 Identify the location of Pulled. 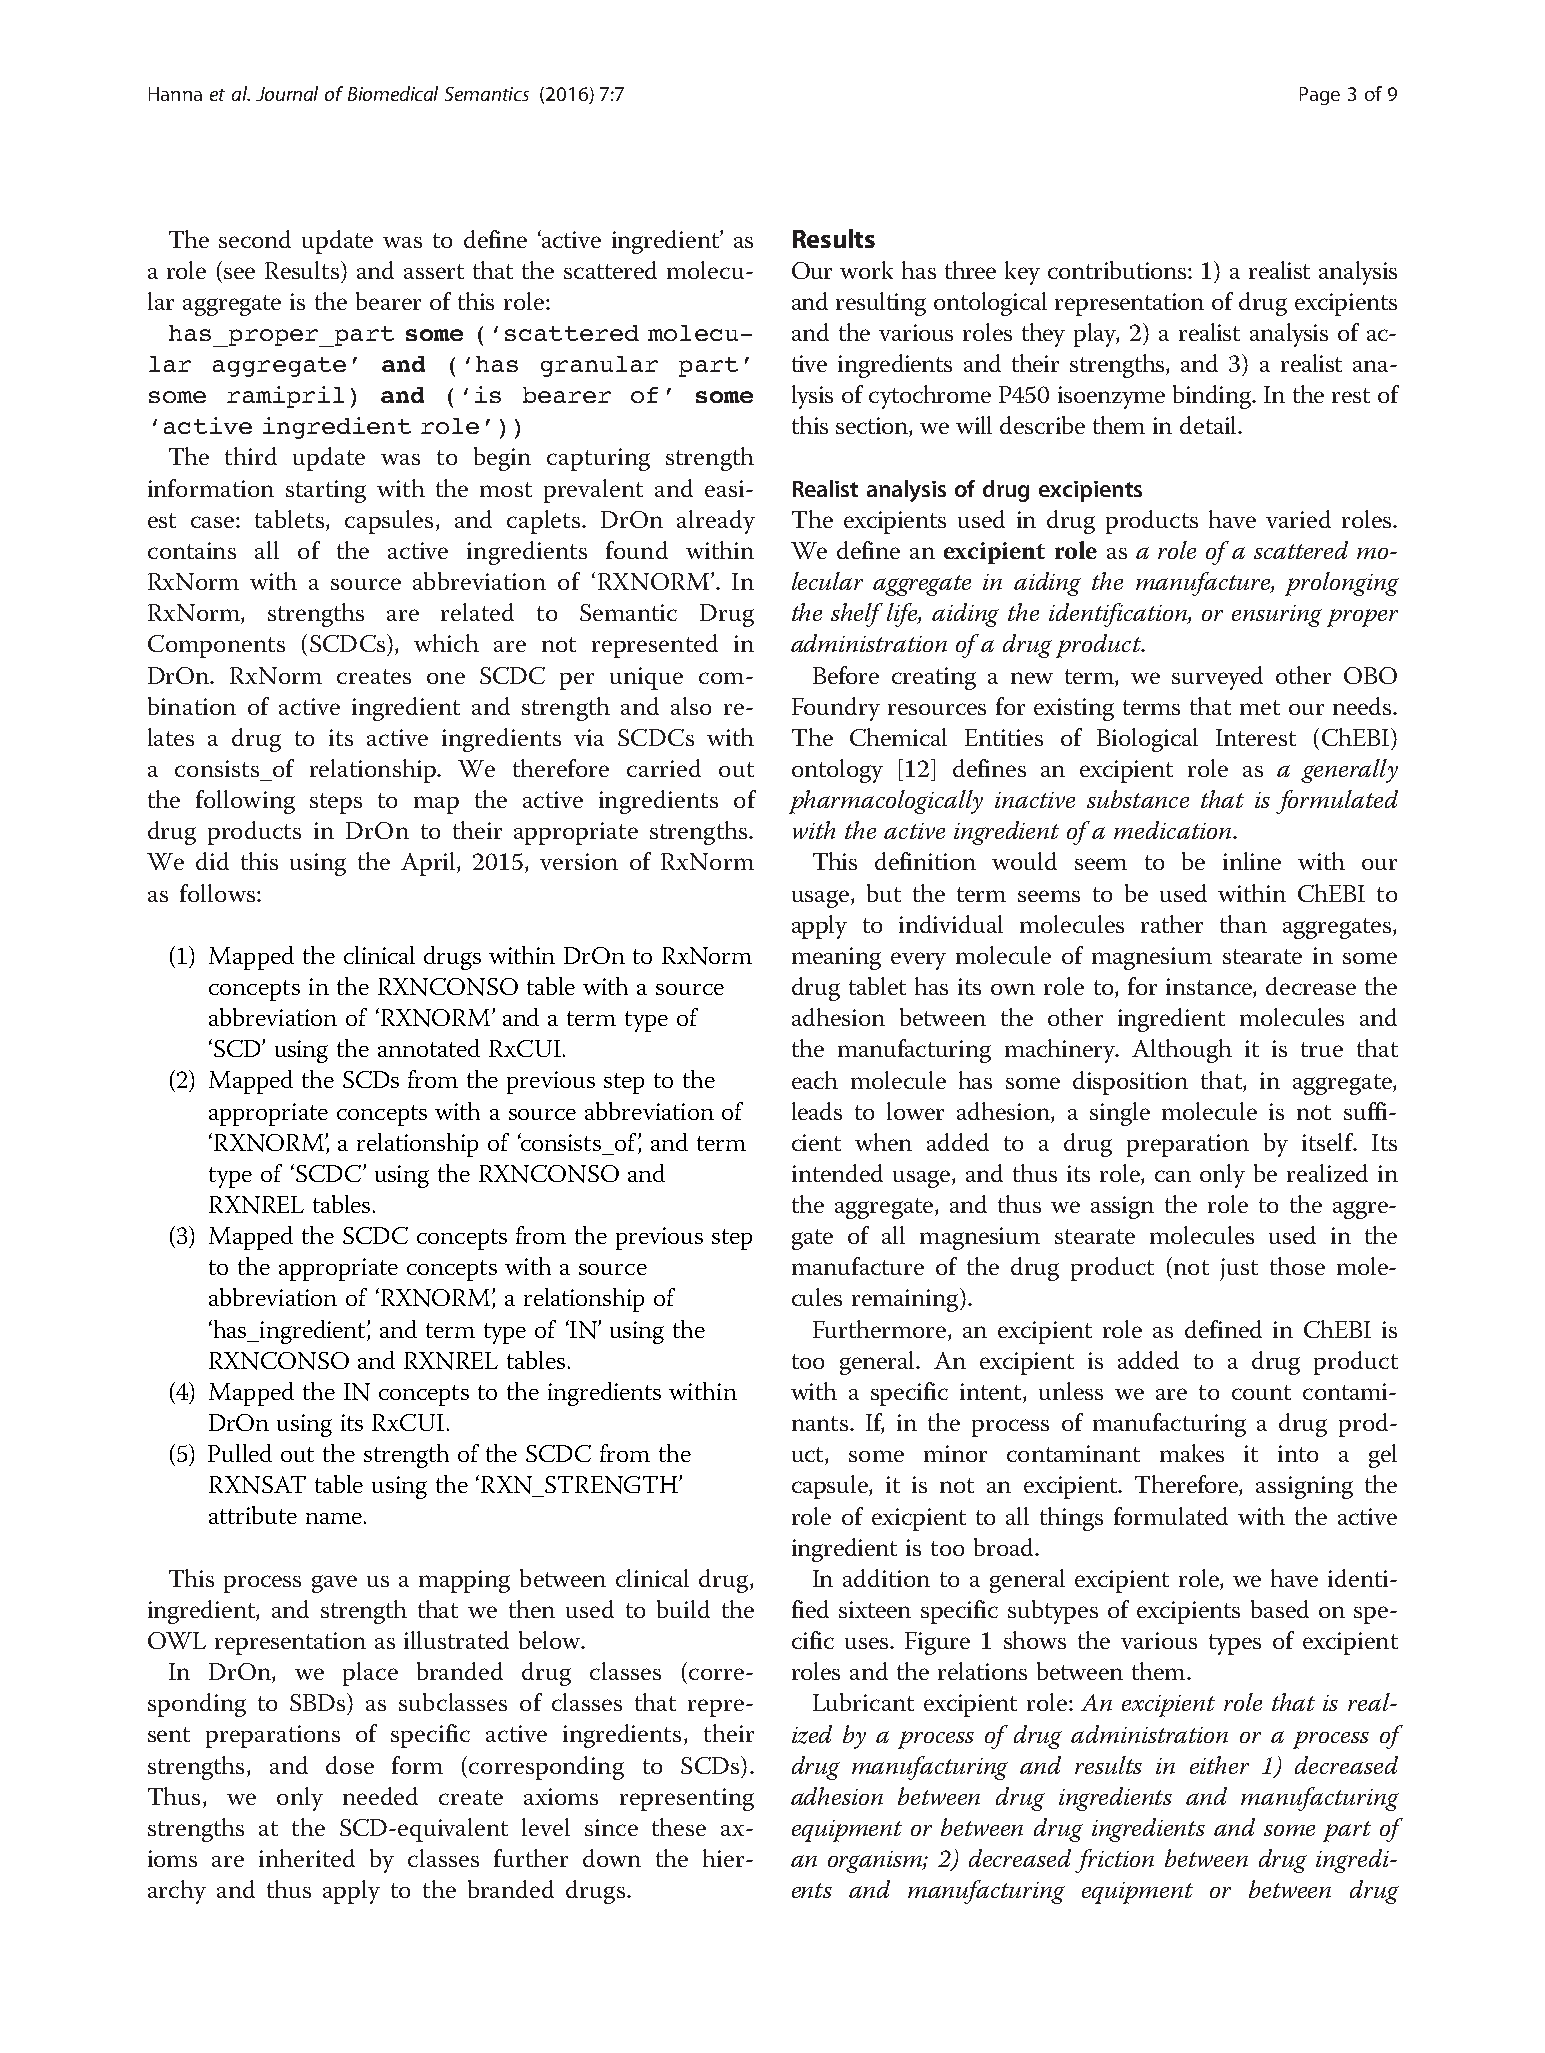
(240, 1453).
